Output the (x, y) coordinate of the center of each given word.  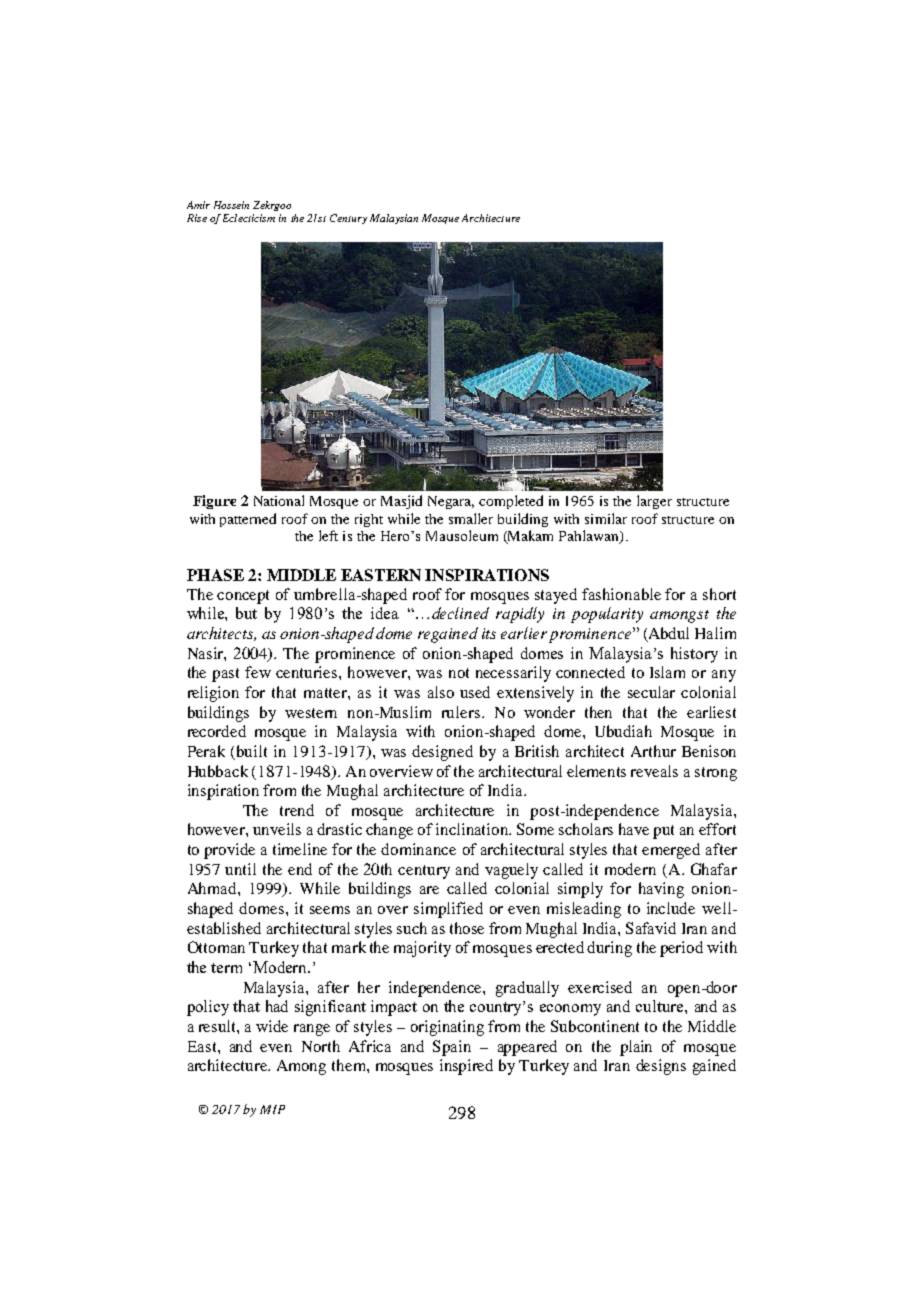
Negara (451, 502)
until (240, 869)
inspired (466, 1067)
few (258, 672)
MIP (272, 1109)
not (459, 673)
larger (654, 502)
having (661, 890)
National (279, 500)
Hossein (231, 205)
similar (606, 518)
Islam (667, 672)
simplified (448, 910)
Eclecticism (249, 218)
